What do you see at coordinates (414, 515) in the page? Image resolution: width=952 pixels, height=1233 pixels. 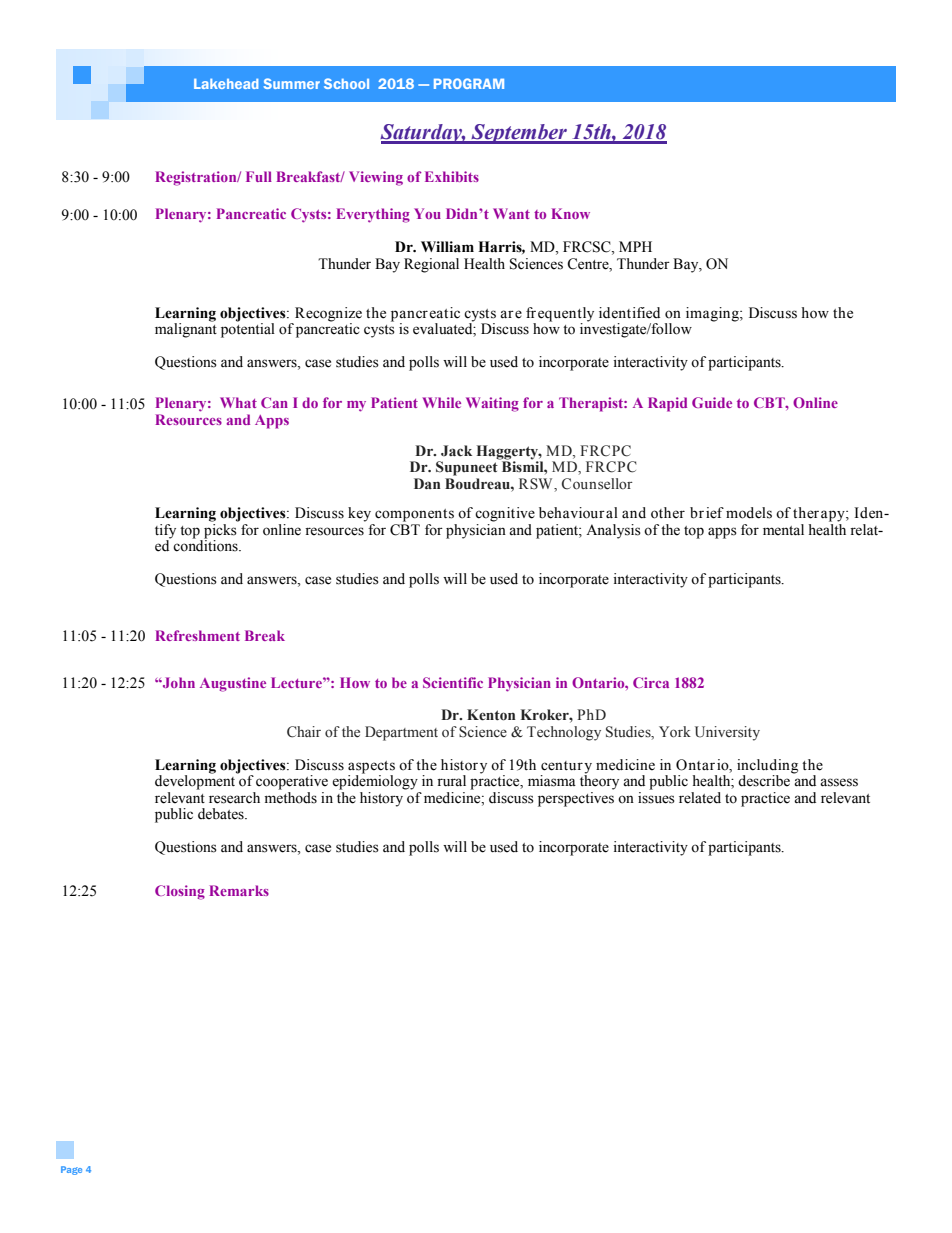 I see `components` at bounding box center [414, 515].
